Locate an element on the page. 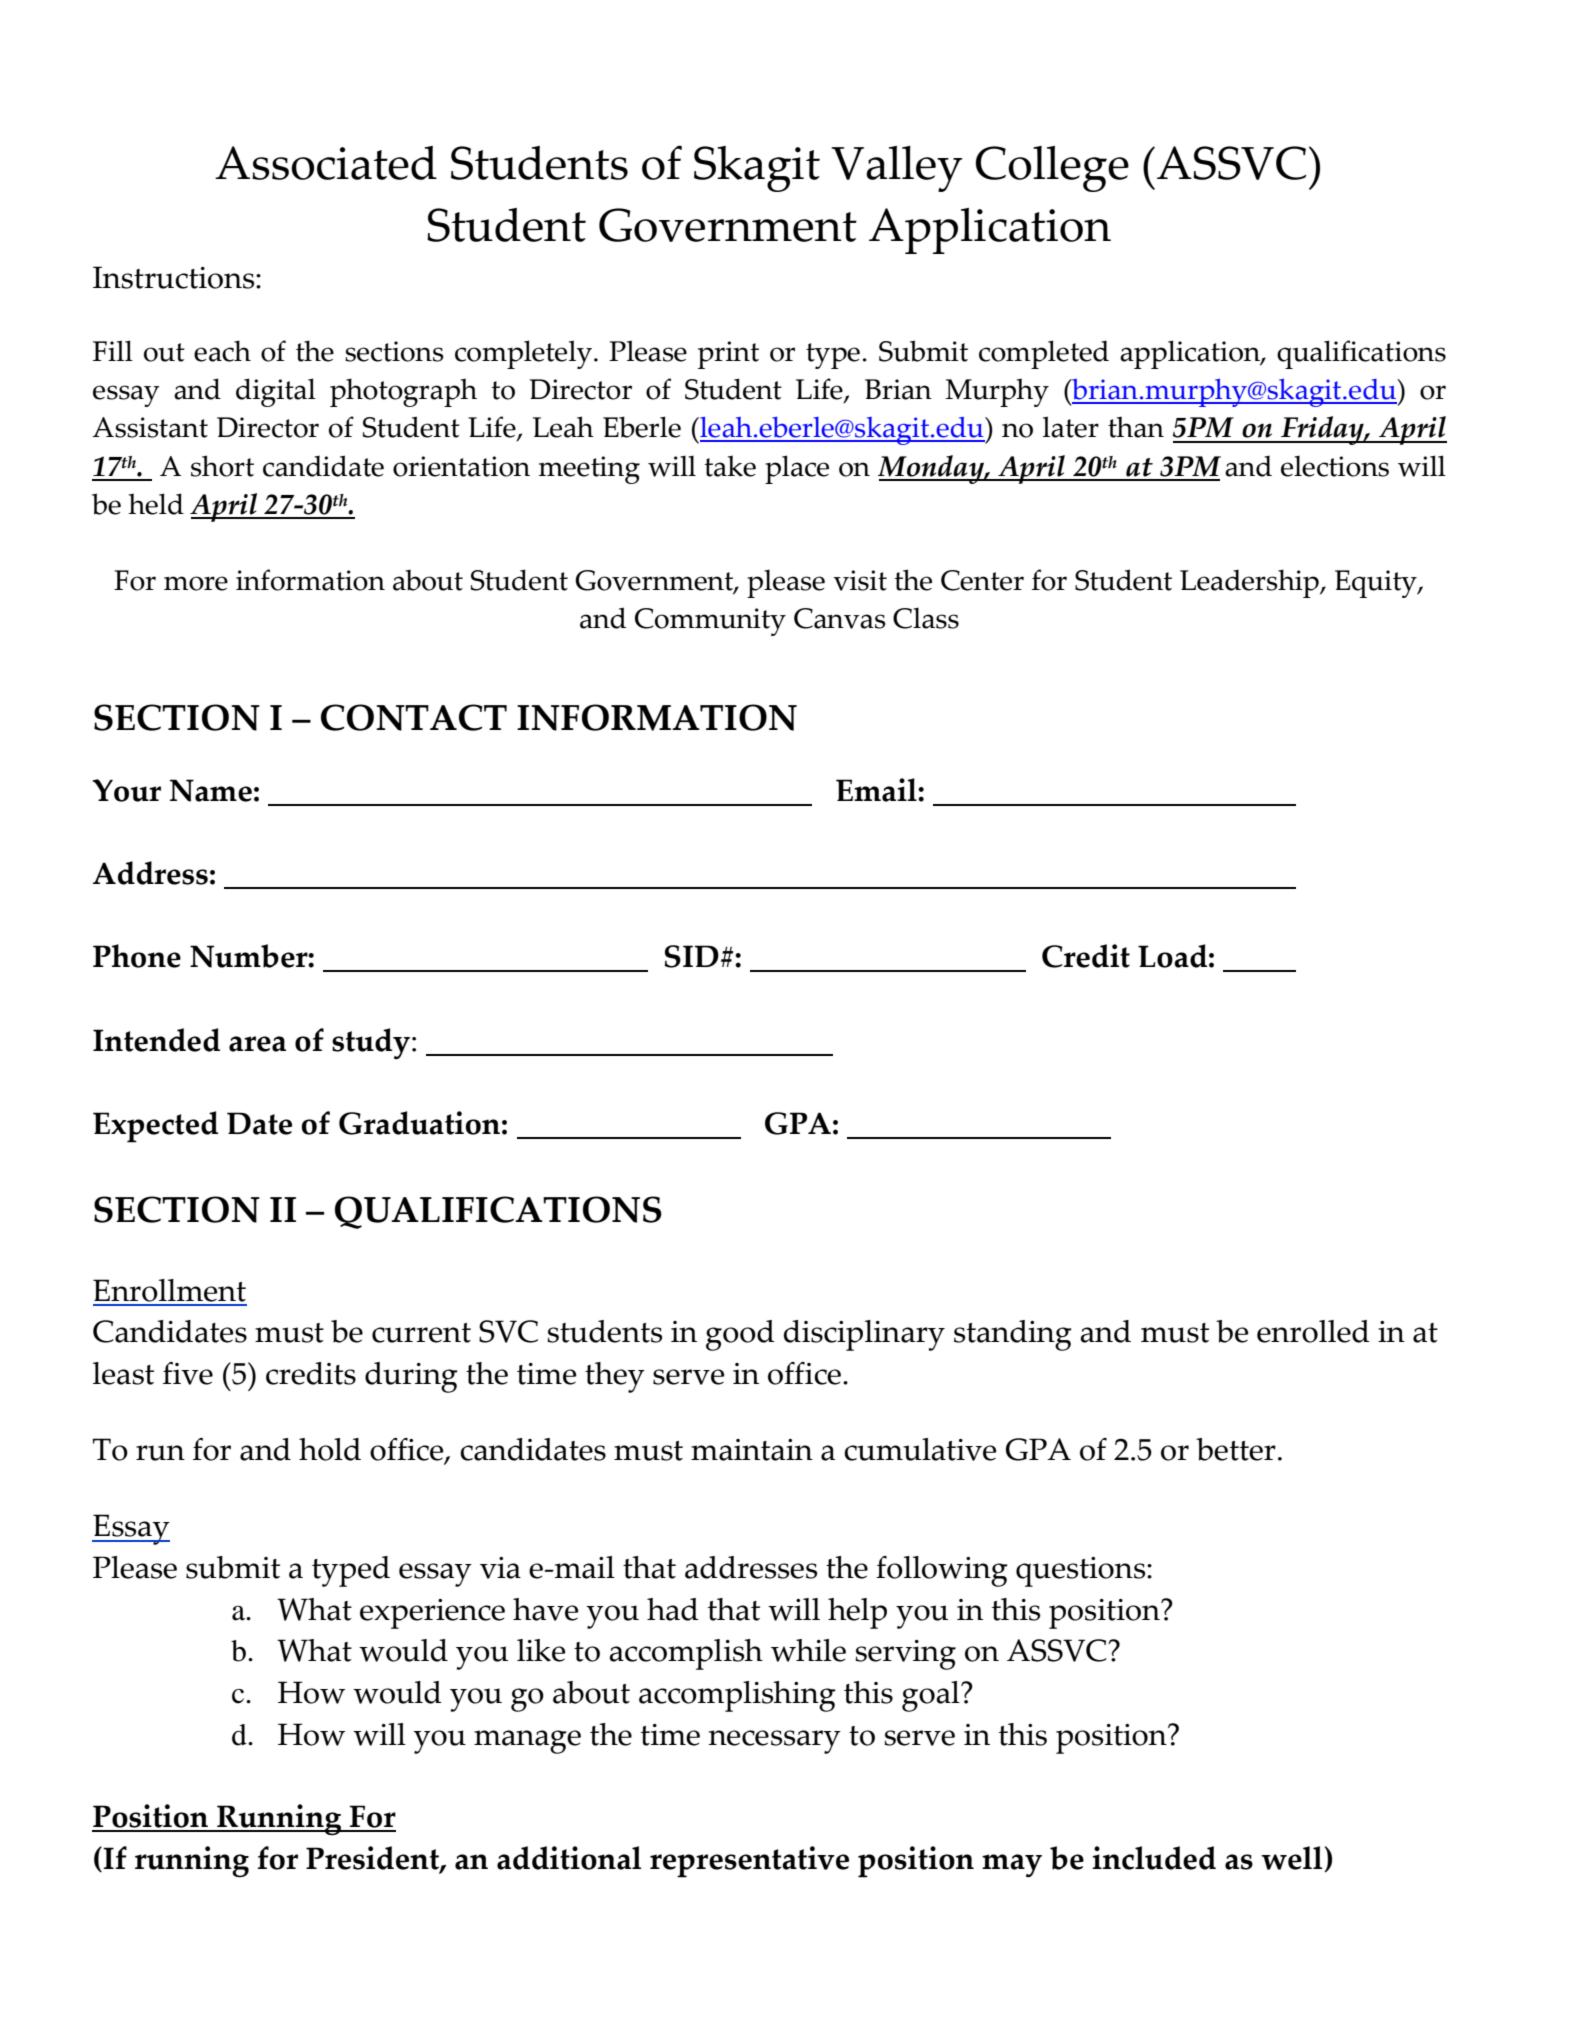 Image resolution: width=1573 pixels, height=2036 pixels. College is located at coordinates (1052, 169).
